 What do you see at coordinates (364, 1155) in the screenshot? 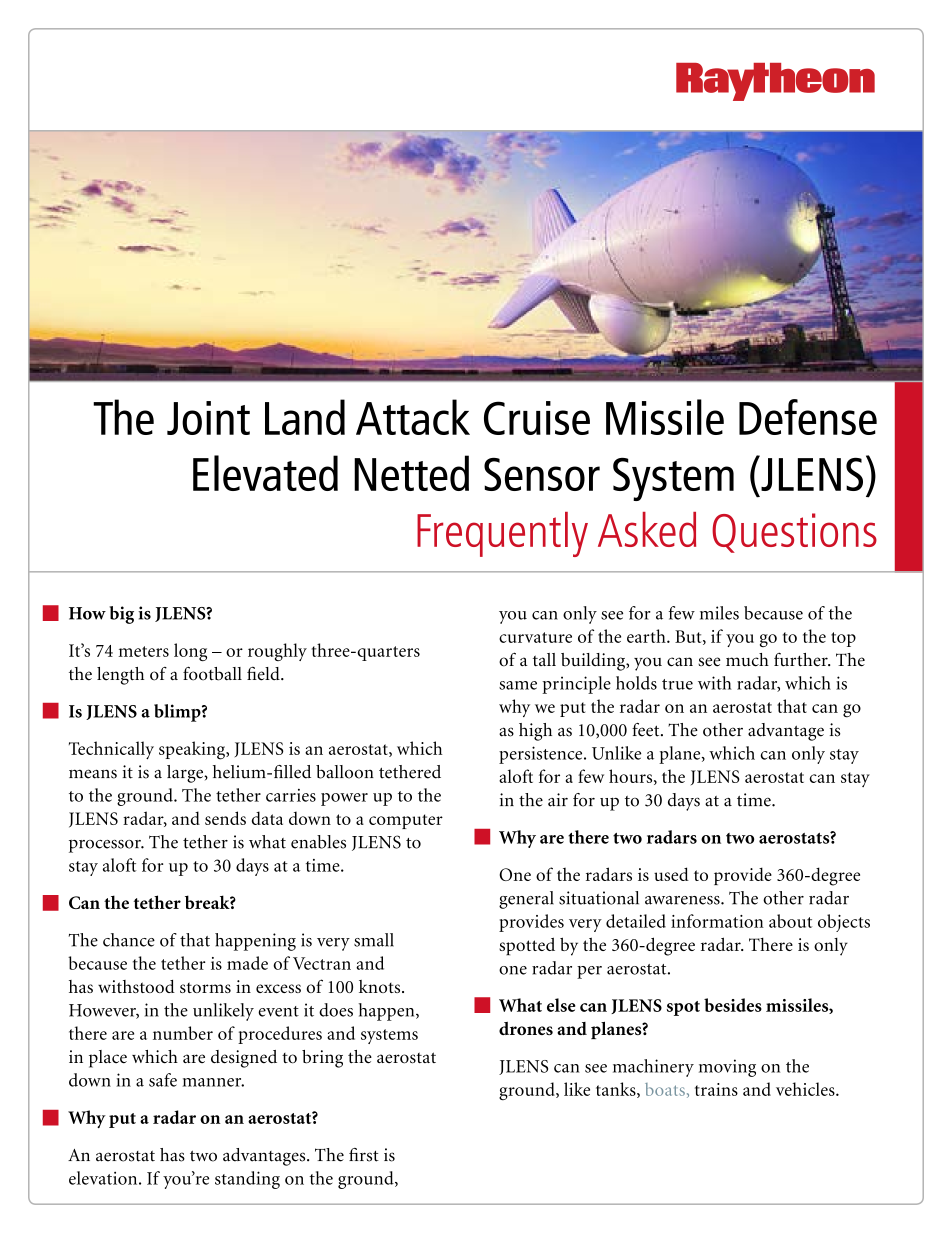
I see `first` at bounding box center [364, 1155].
